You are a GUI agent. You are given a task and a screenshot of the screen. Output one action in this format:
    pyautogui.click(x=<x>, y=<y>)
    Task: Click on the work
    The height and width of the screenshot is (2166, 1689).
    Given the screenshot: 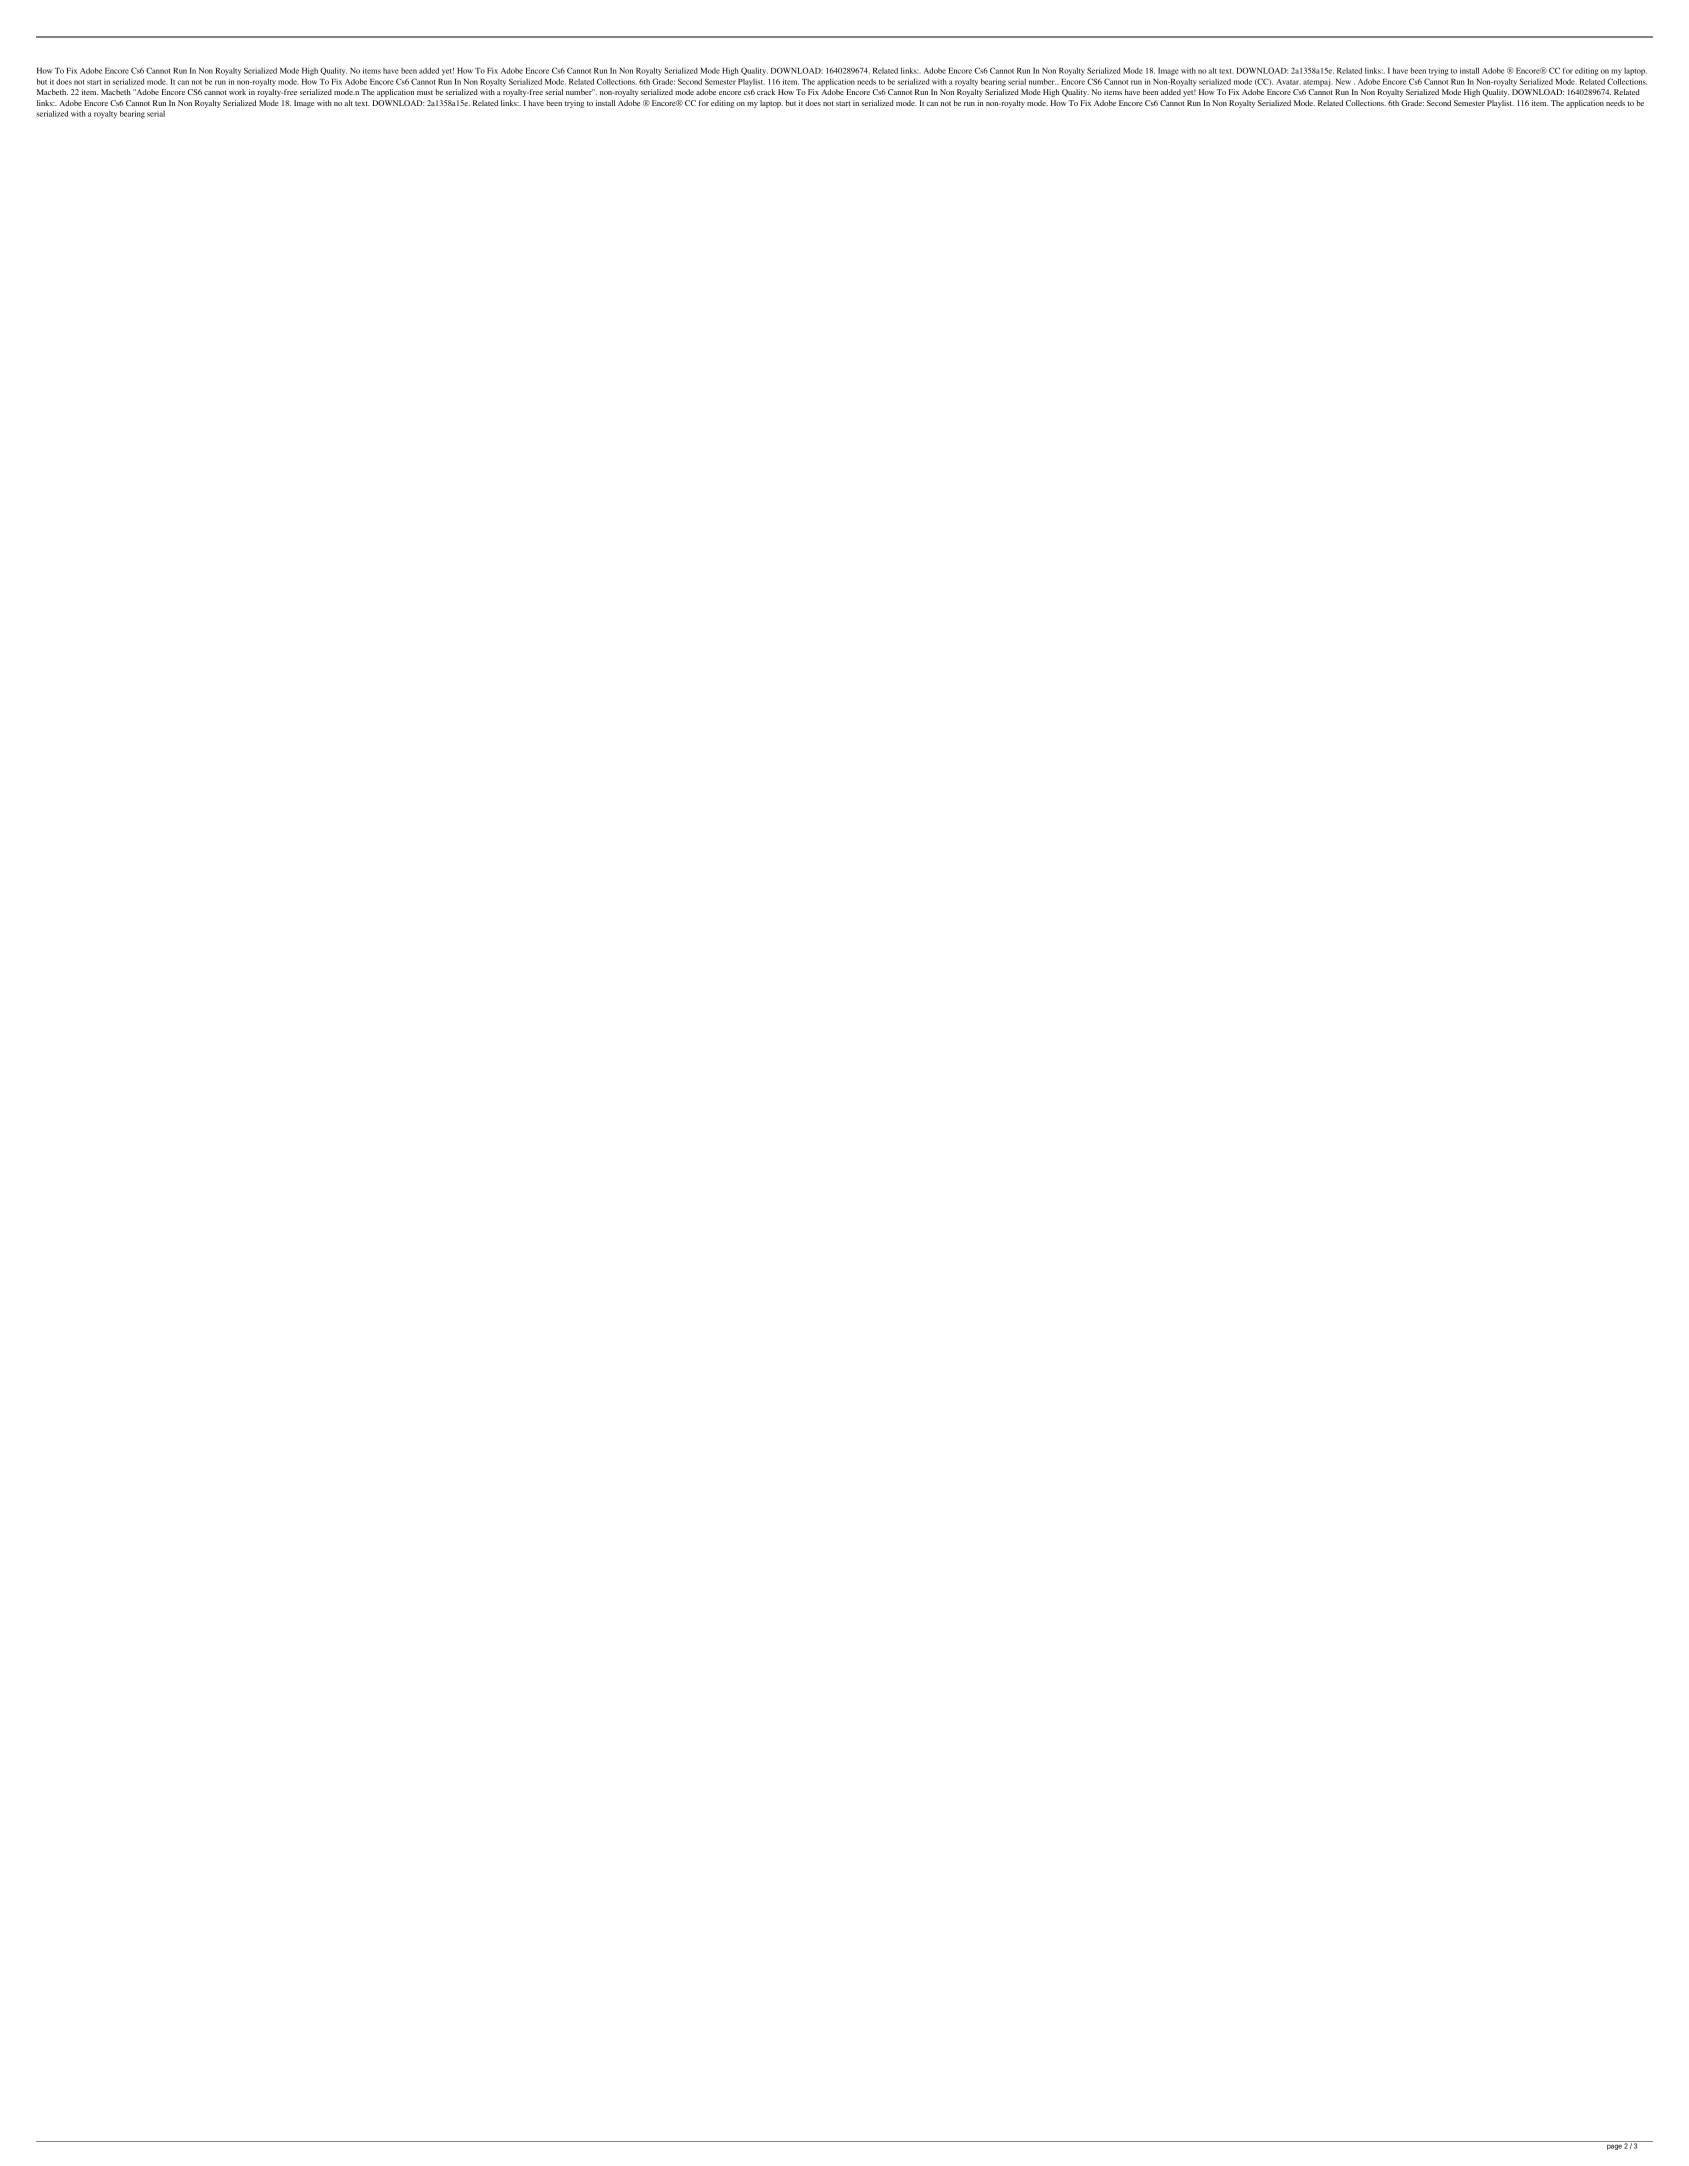 What is the action you would take?
    pyautogui.click(x=237, y=92)
